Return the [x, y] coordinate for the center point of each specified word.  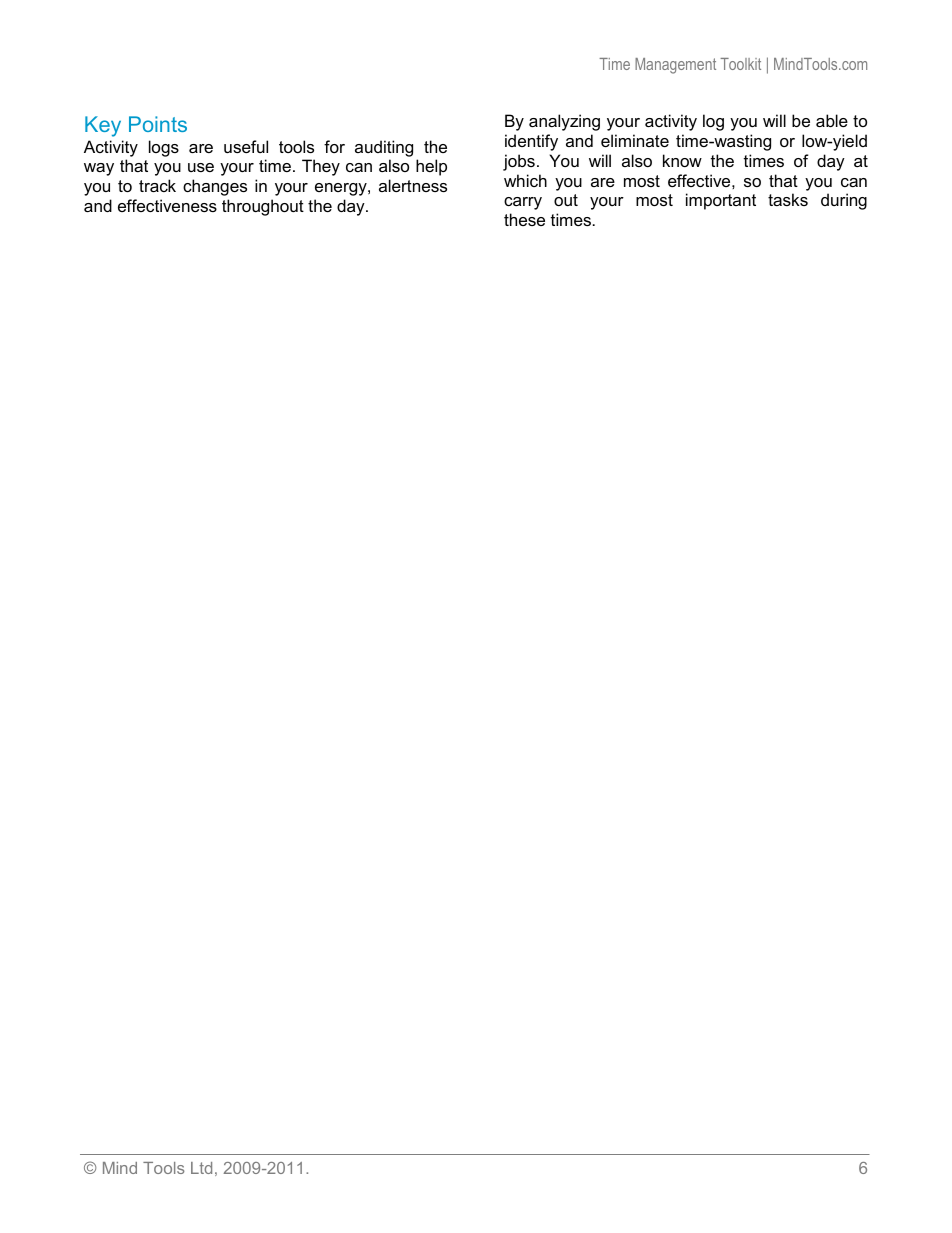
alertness [413, 185]
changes [215, 187]
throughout [263, 207]
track [157, 185]
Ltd [201, 1168]
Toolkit [740, 64]
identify [531, 142]
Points [158, 124]
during [844, 201]
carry [523, 203]
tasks [788, 199]
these [524, 219]
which [525, 180]
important [721, 201]
